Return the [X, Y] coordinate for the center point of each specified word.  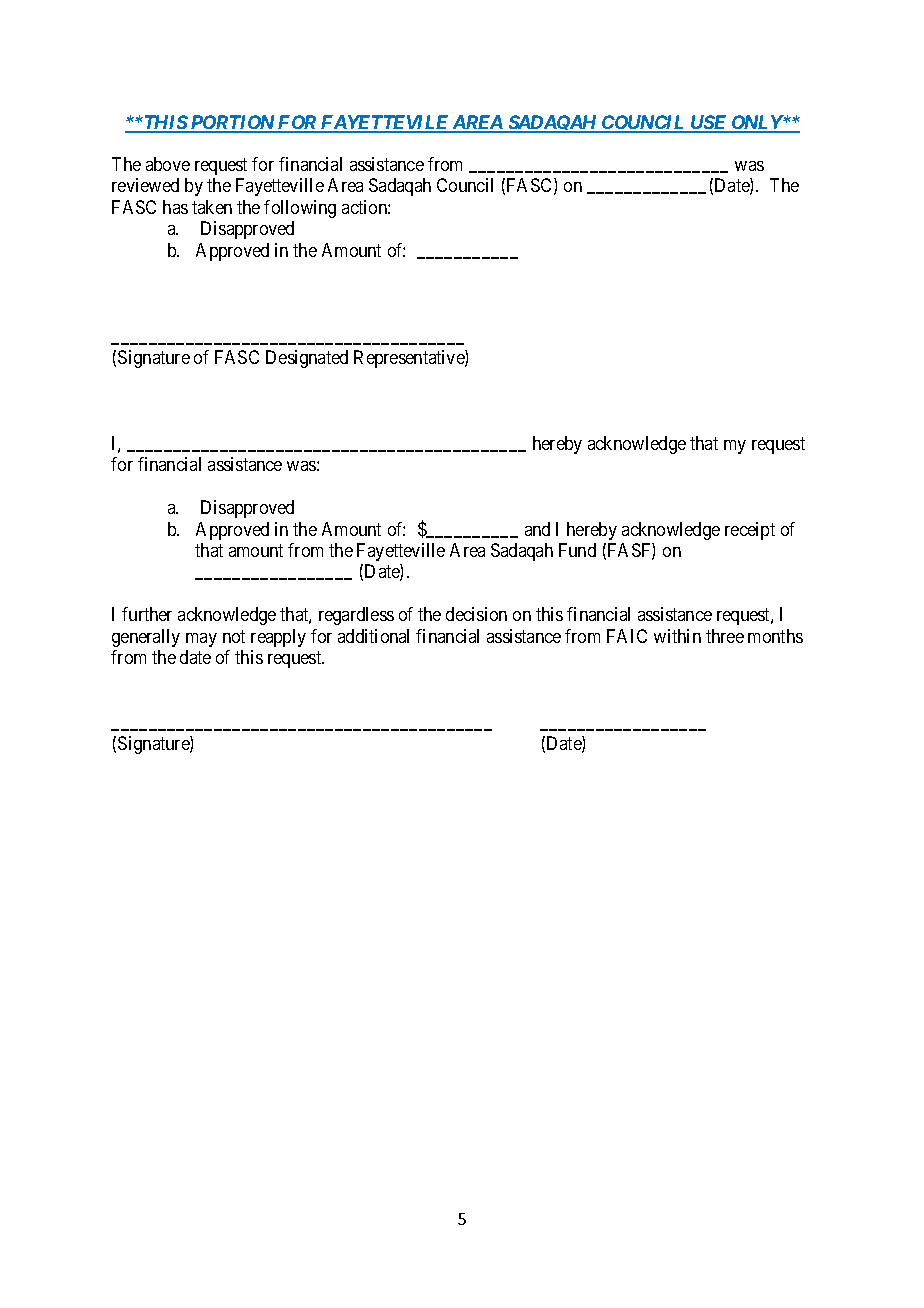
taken [212, 207]
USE [709, 123]
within [677, 636]
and [537, 529]
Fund [577, 550]
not [234, 636]
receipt [750, 531]
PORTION [233, 123]
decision [476, 614]
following [300, 209]
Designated [307, 359]
